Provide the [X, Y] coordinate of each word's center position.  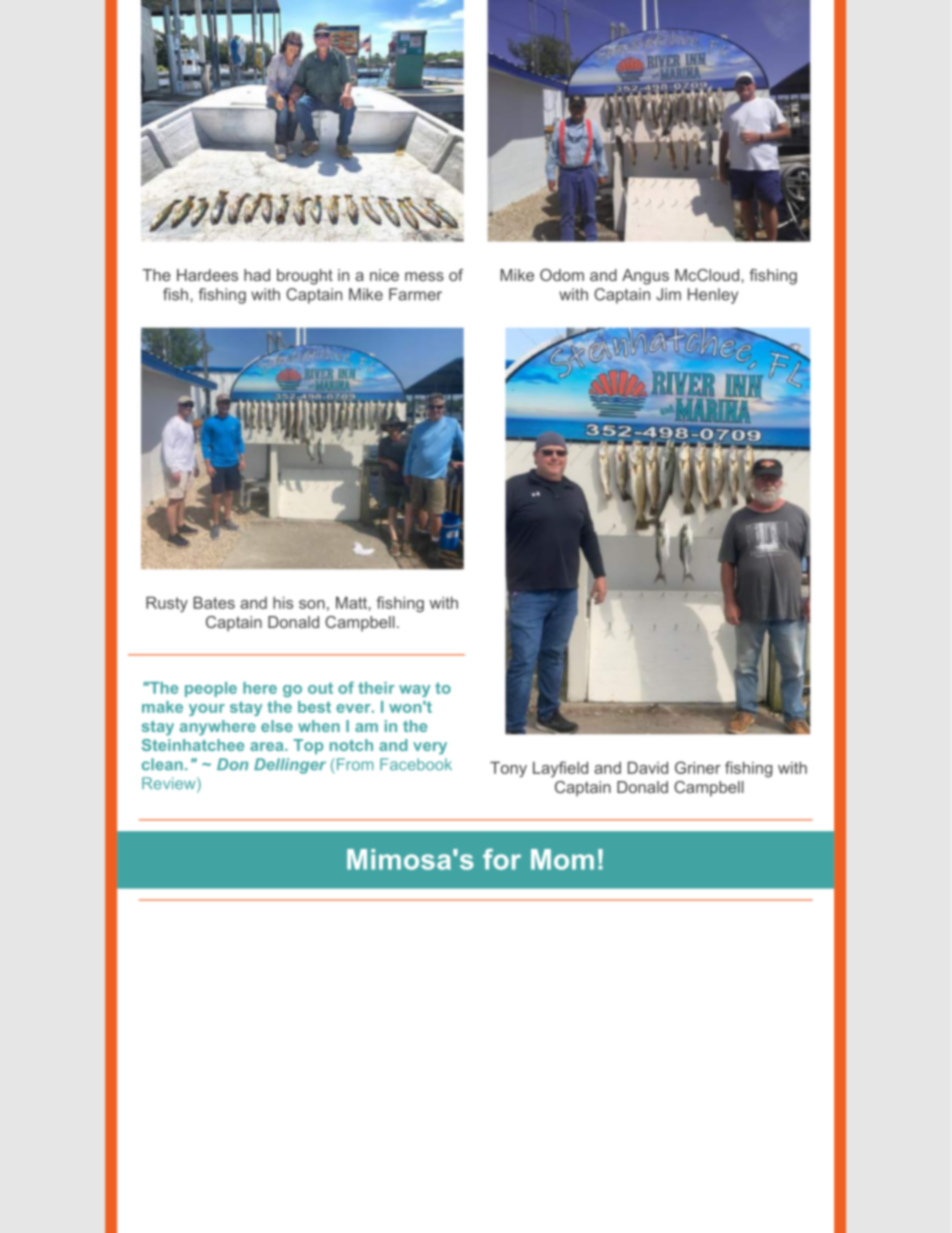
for [502, 859]
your [207, 710]
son [312, 604]
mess [424, 276]
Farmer [415, 294]
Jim [668, 294]
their [376, 688]
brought [305, 277]
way [414, 691]
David [648, 768]
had [257, 275]
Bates [214, 603]
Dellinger [290, 766]
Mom [562, 859]
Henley [713, 296]
